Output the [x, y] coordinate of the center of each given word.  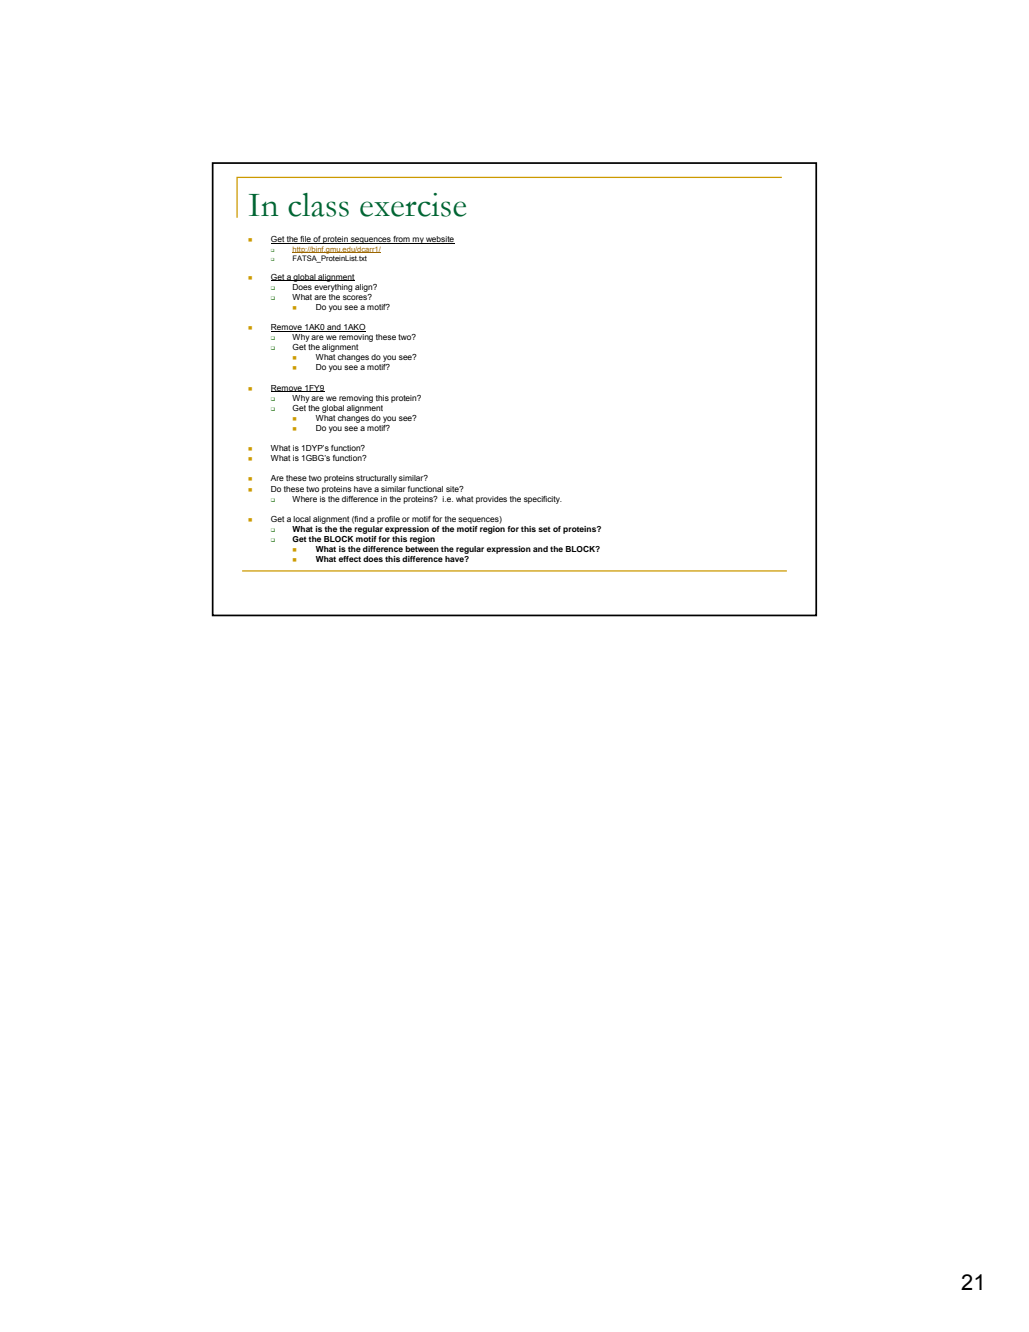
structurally [376, 479]
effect [349, 559]
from [402, 240]
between [422, 549]
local [302, 519]
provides [491, 500]
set [544, 529]
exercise [413, 205]
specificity [543, 500]
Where [304, 499]
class [318, 205]
